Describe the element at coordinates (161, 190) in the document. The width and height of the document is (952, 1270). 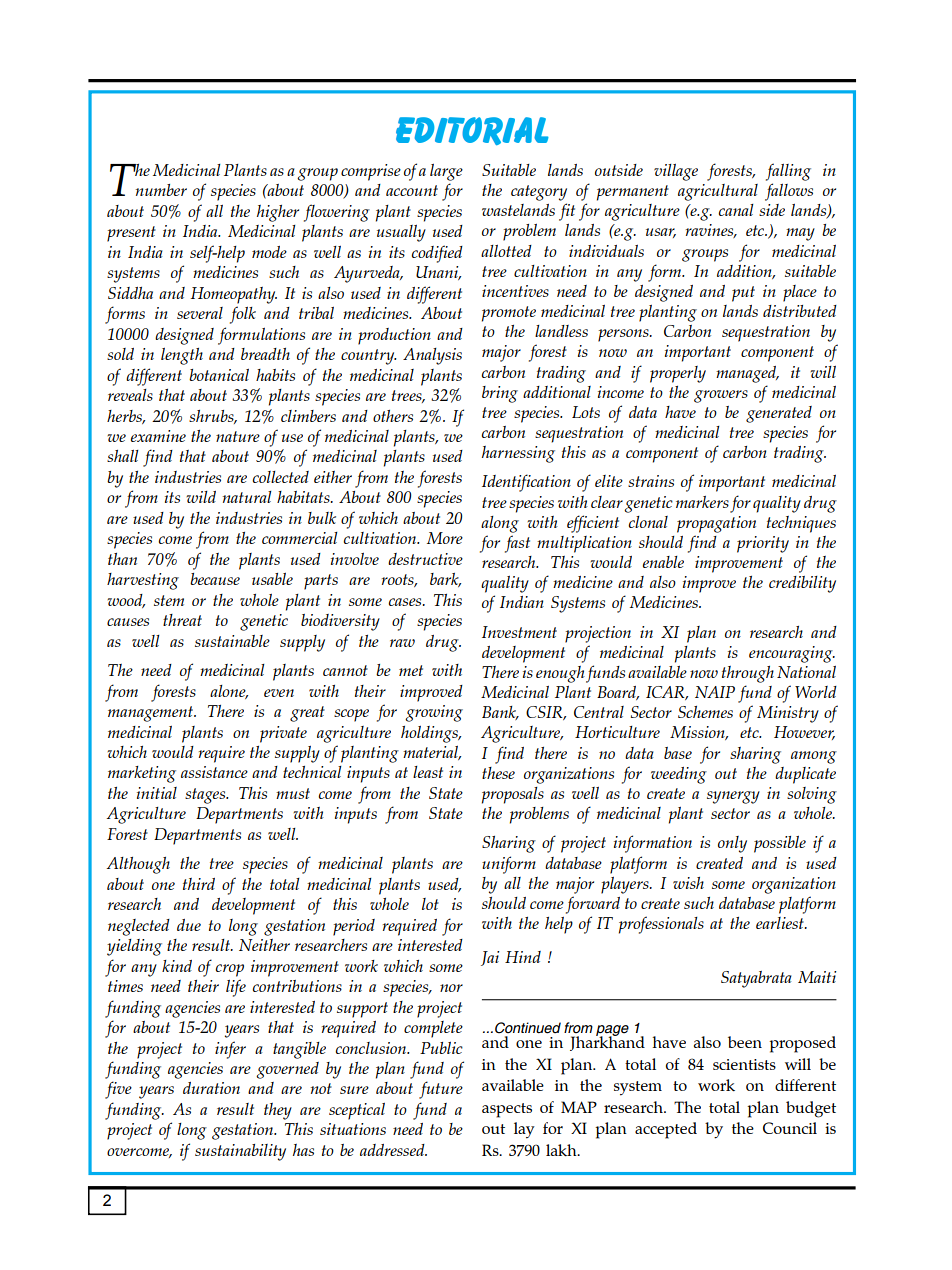
I see `number` at that location.
